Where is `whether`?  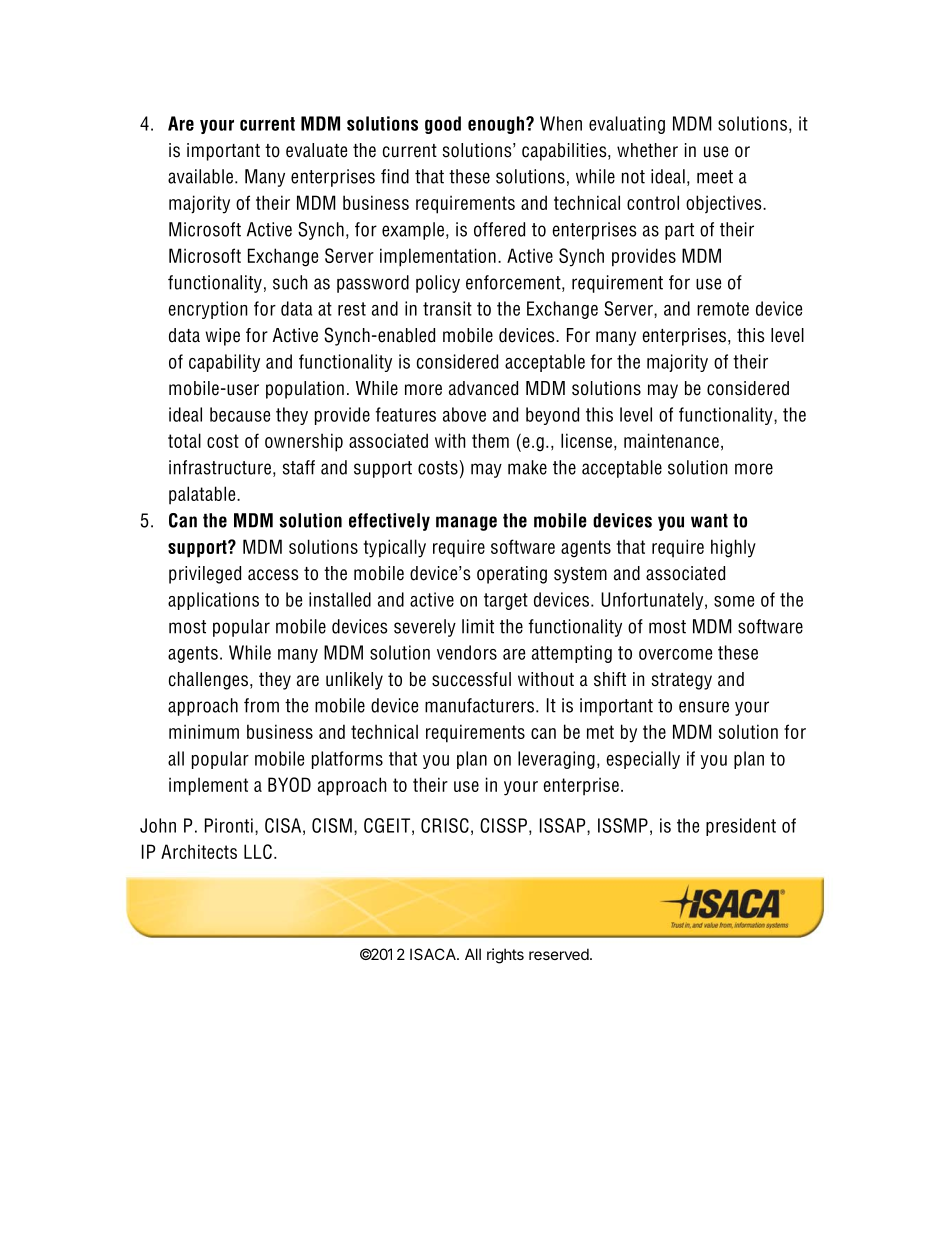 whether is located at coordinates (647, 150).
